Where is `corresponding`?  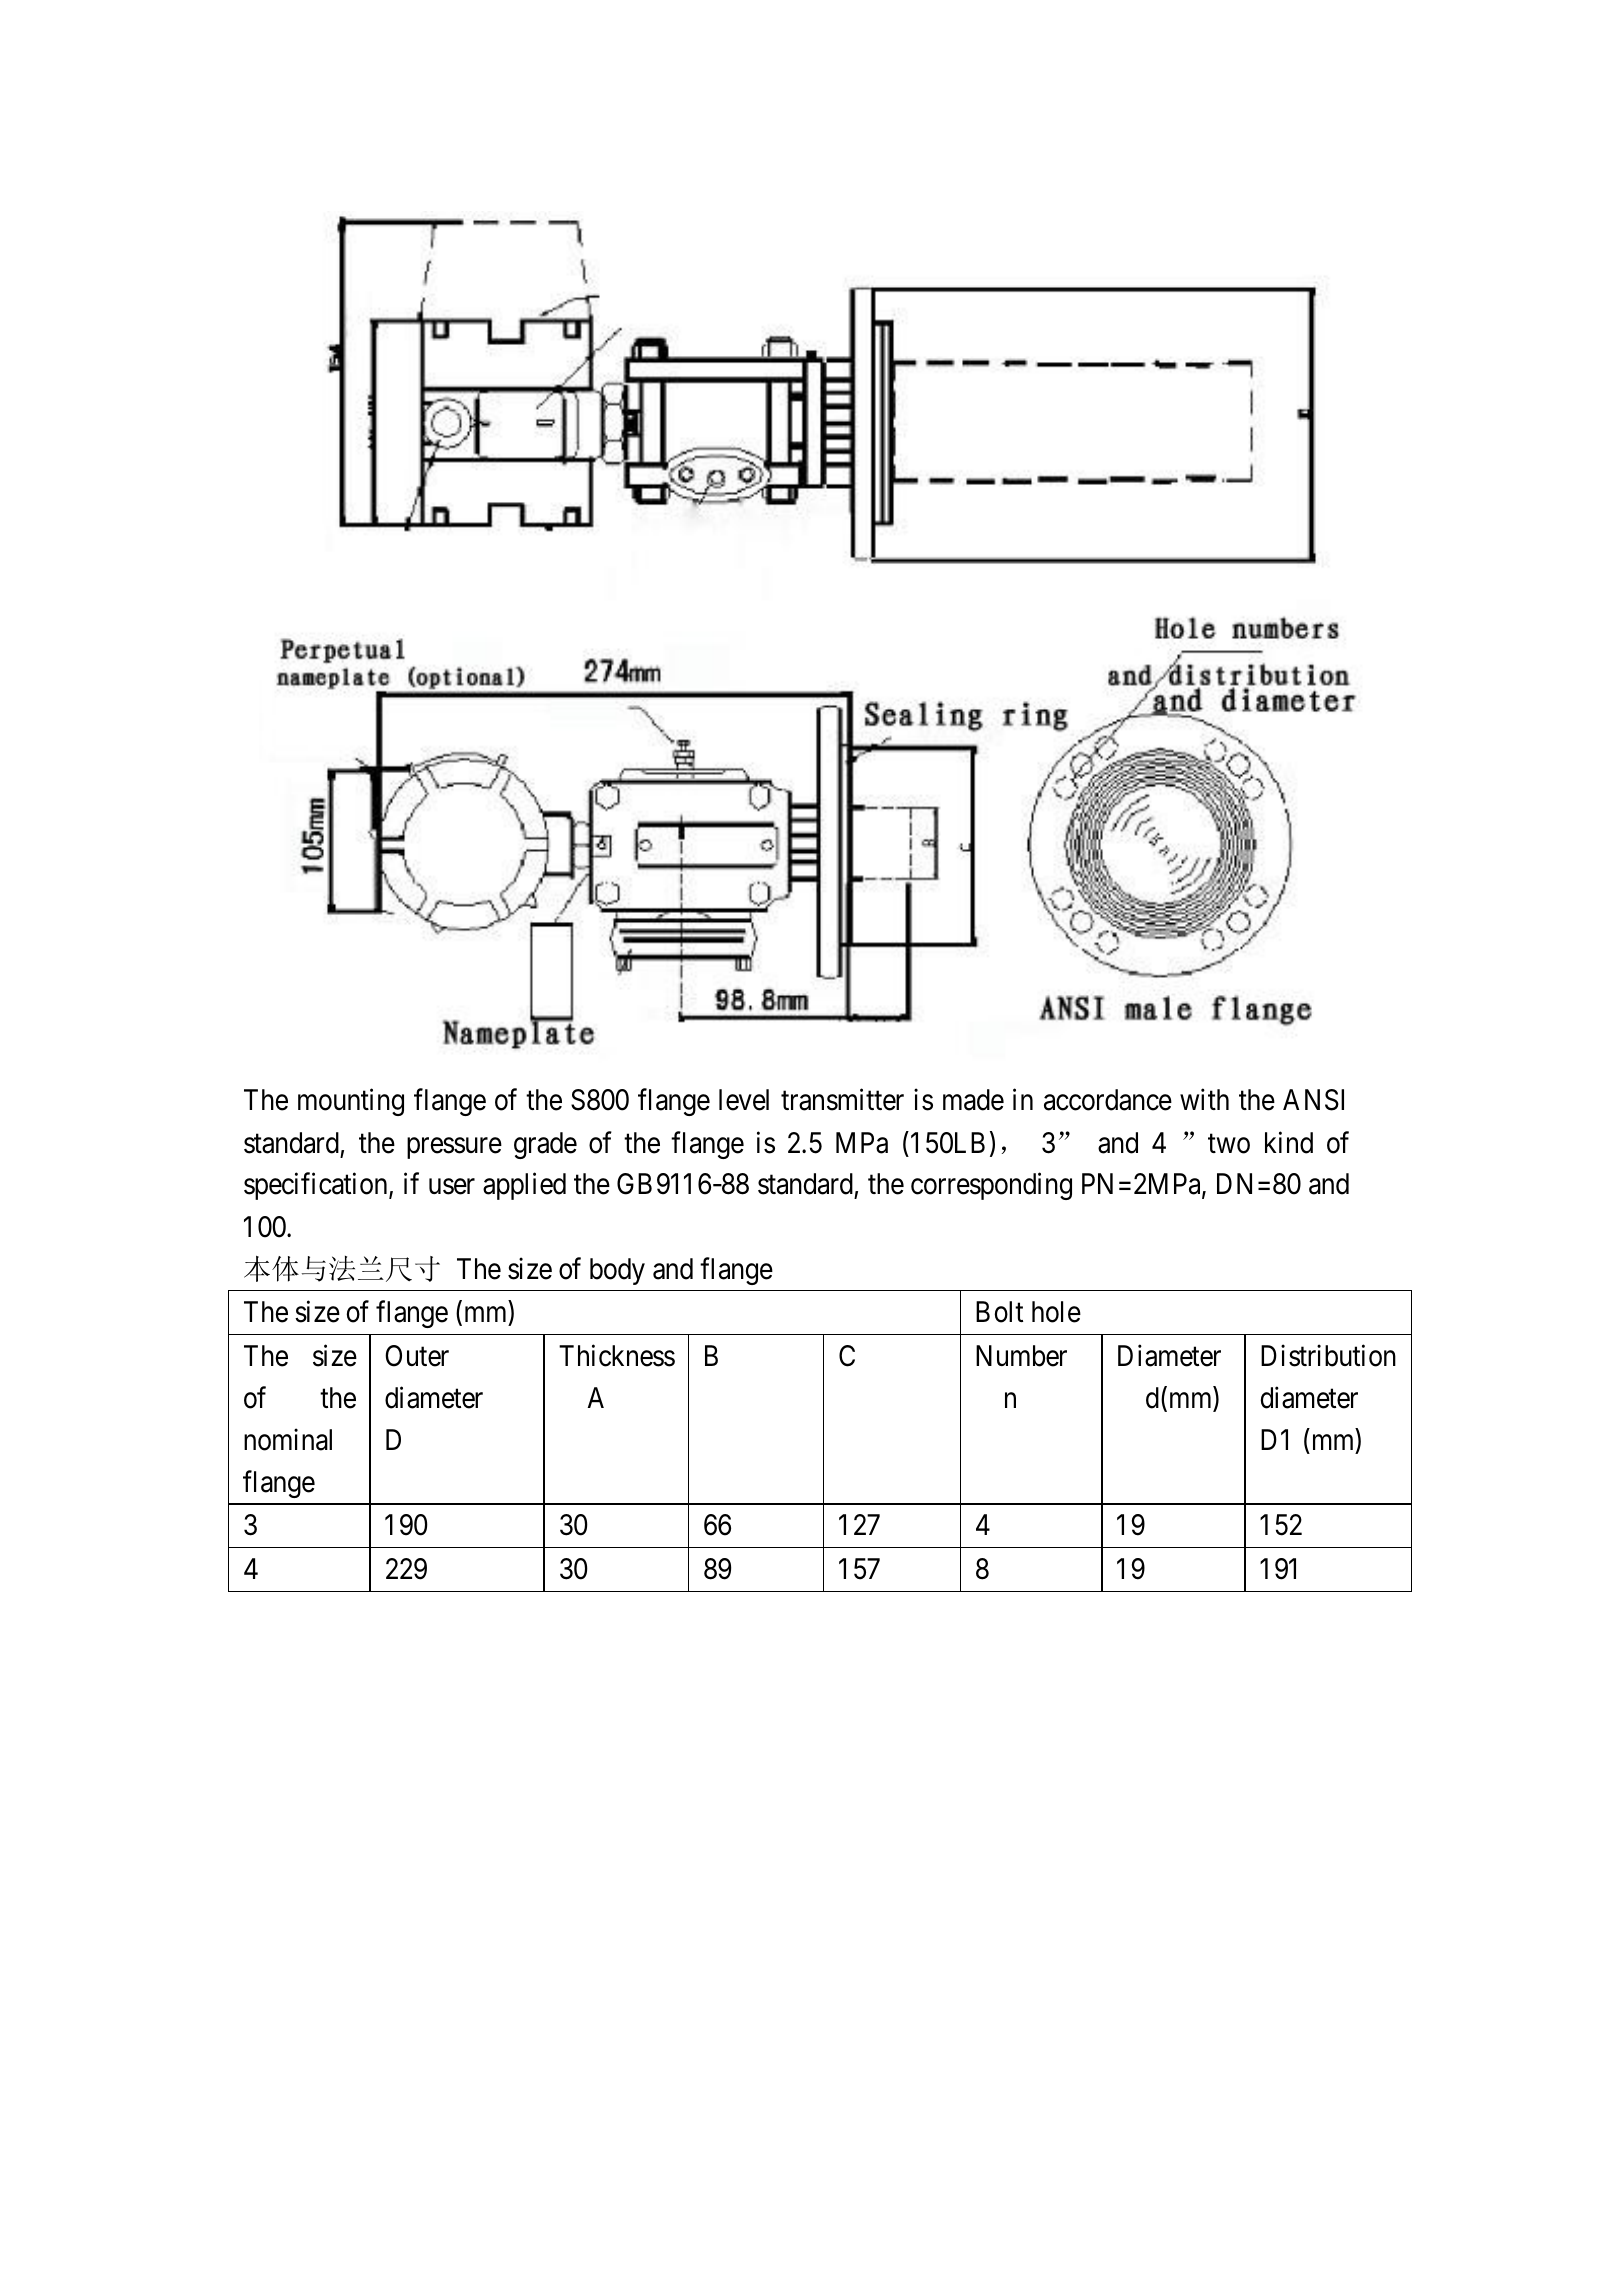
corresponding is located at coordinates (991, 1186).
